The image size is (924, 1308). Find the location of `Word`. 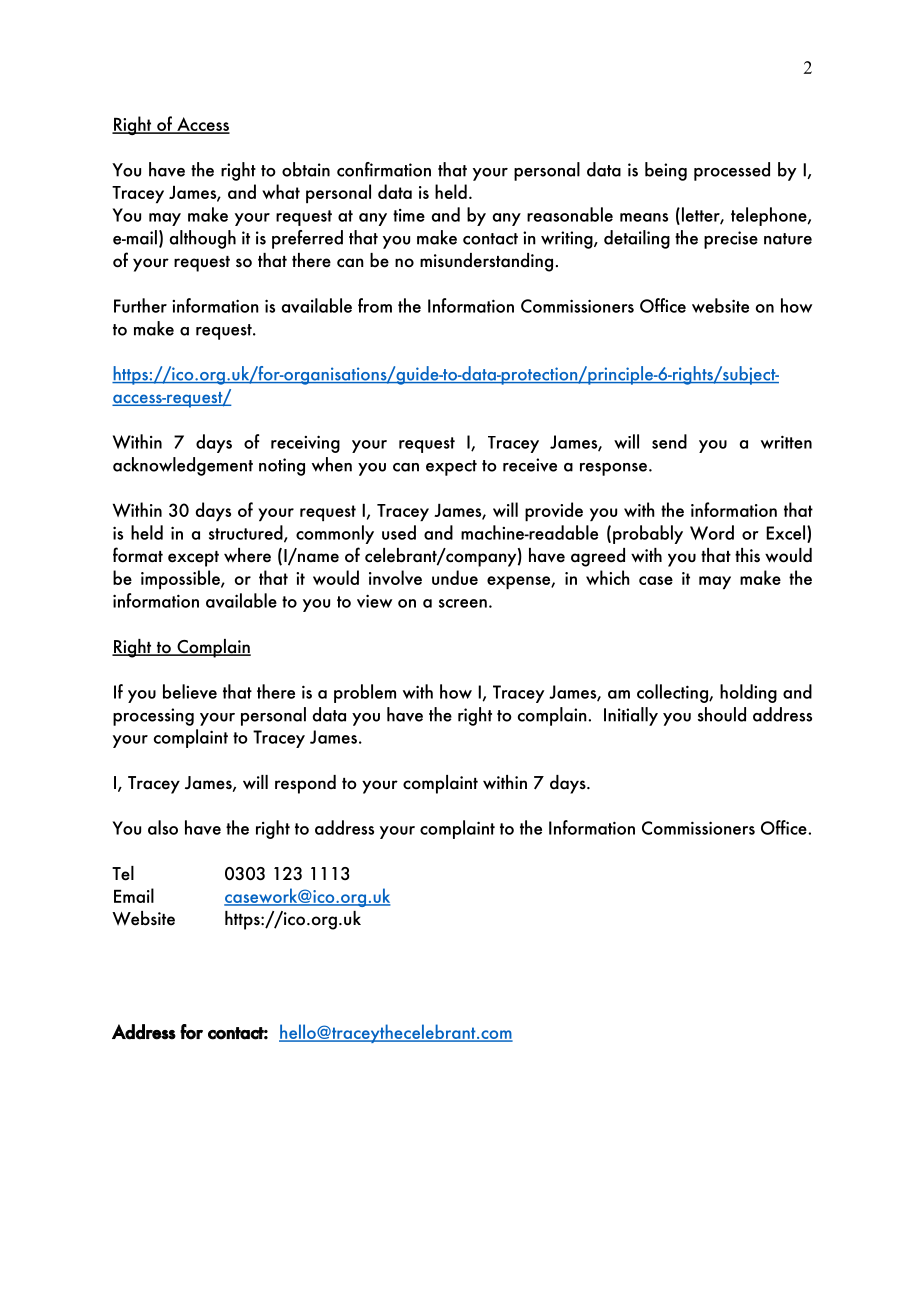

Word is located at coordinates (712, 532).
